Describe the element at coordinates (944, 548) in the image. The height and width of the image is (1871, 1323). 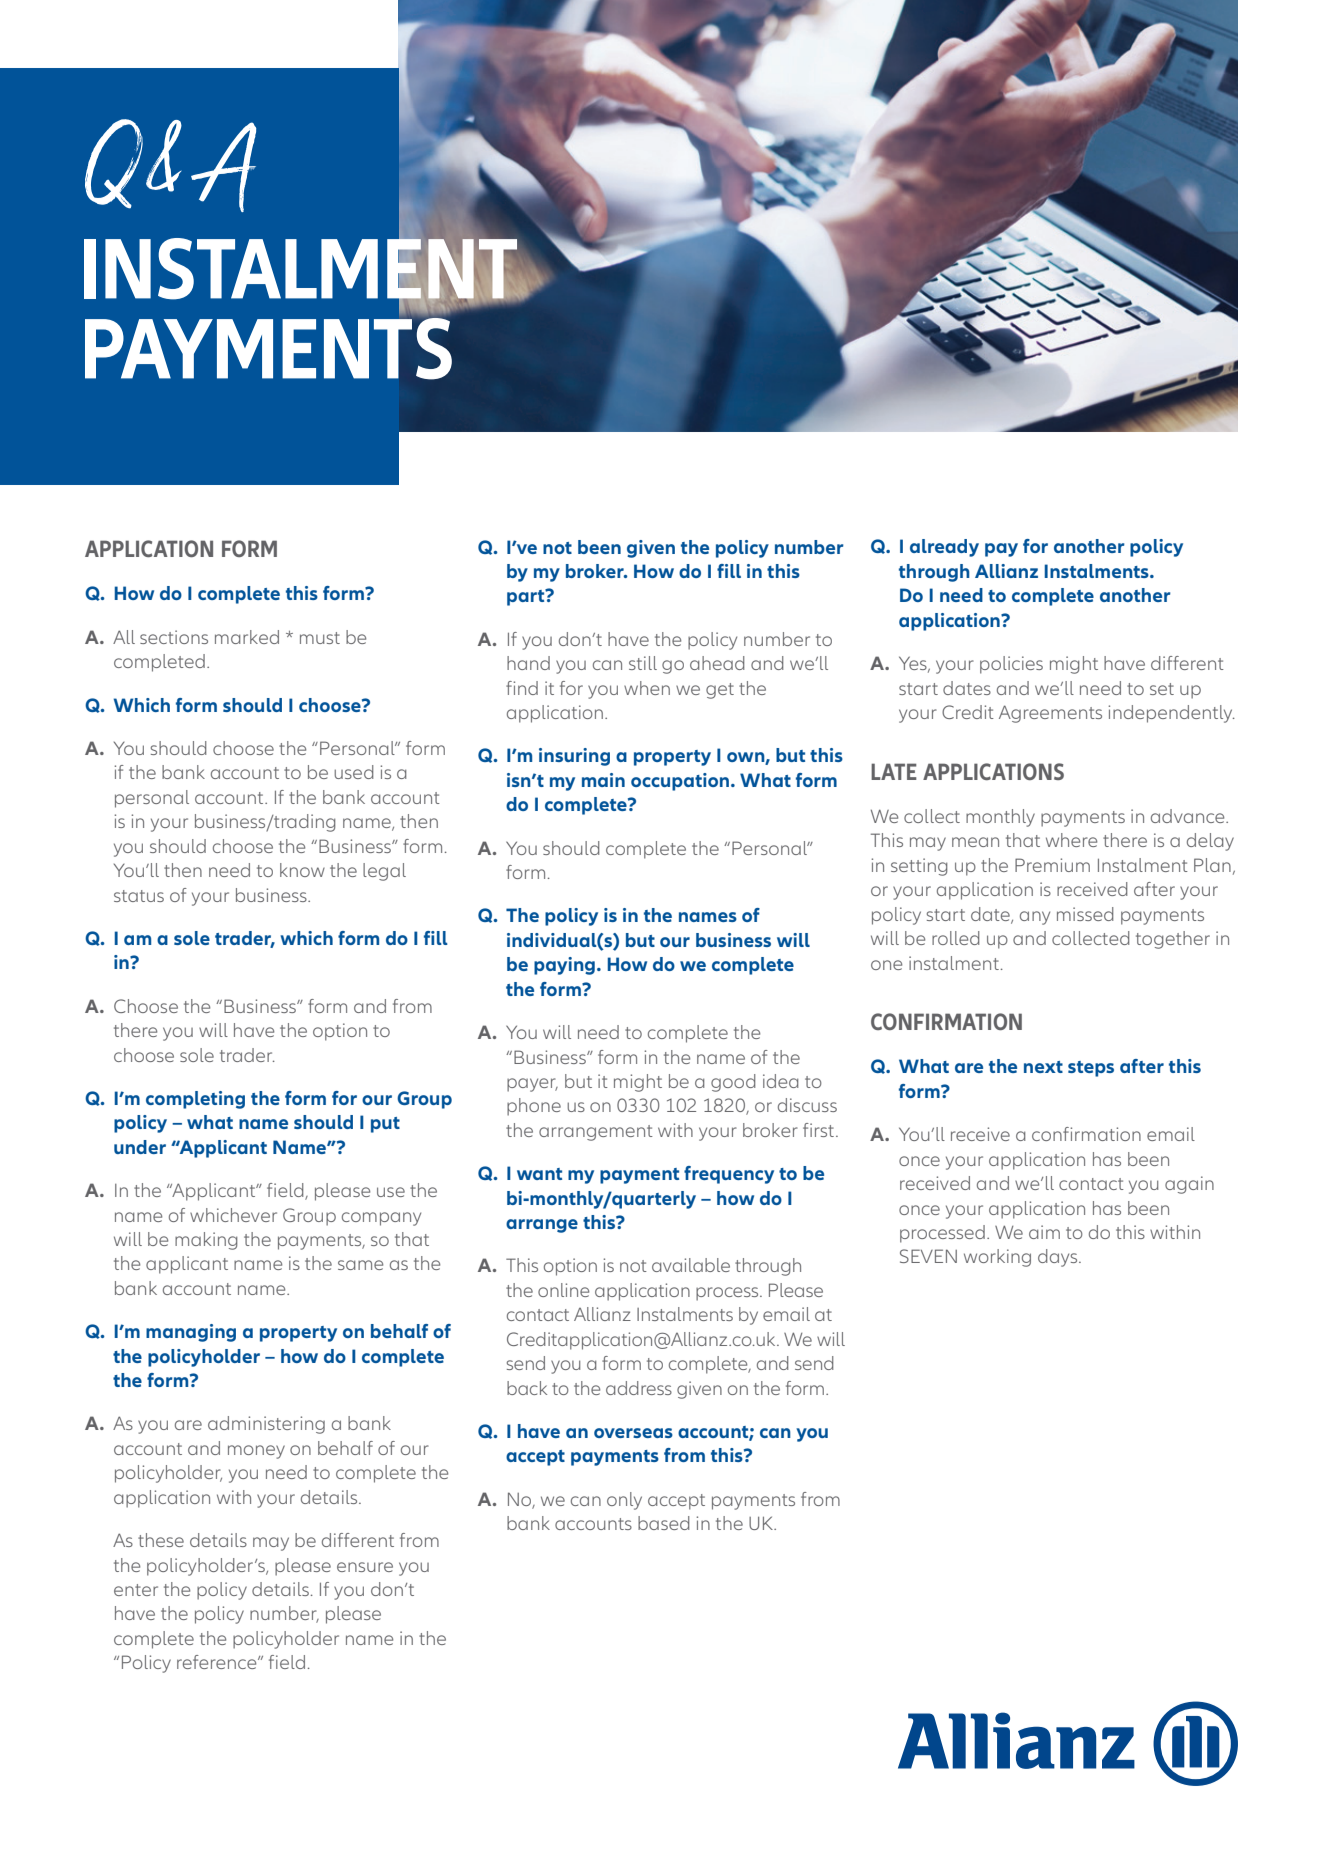
I see `already` at that location.
